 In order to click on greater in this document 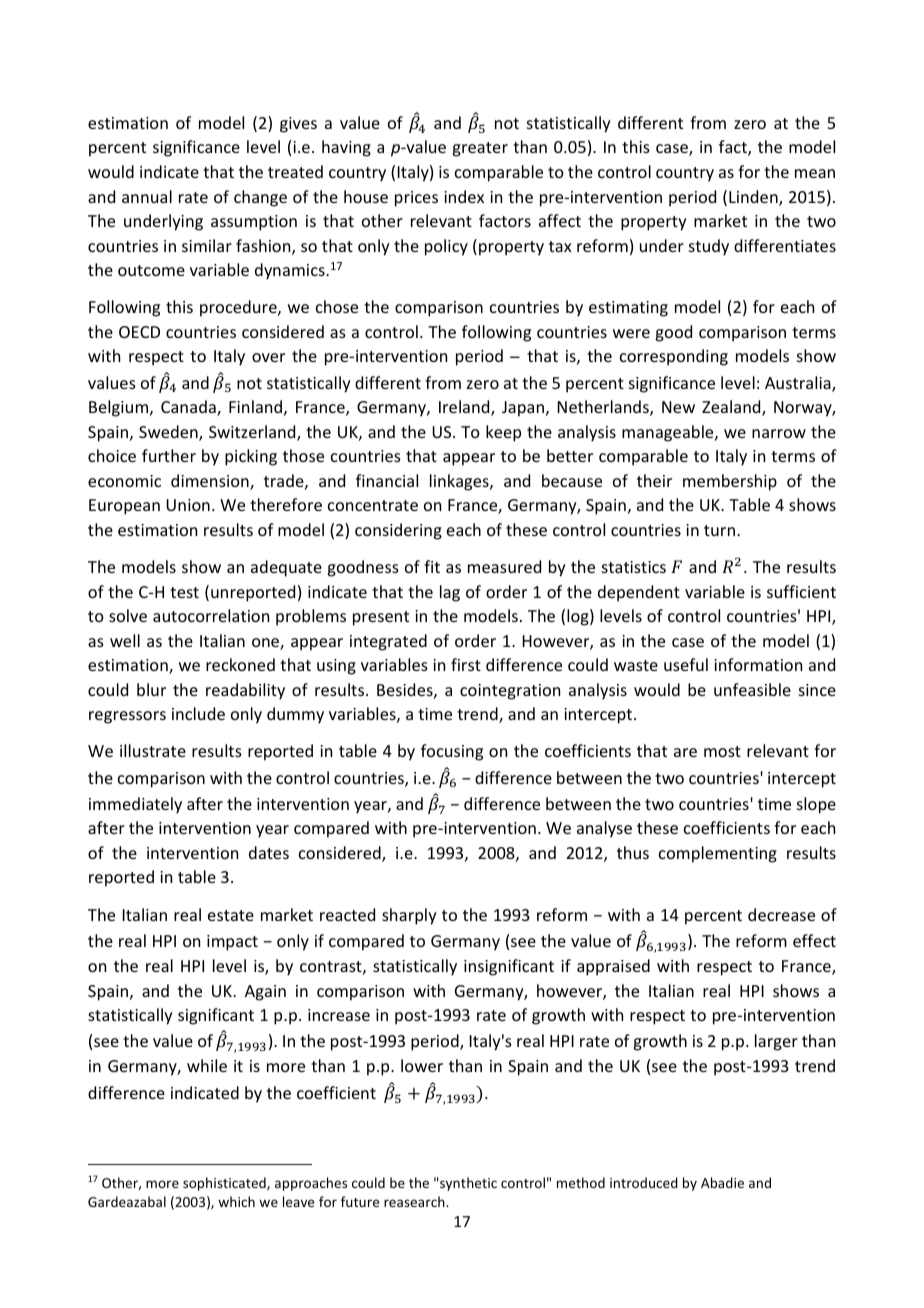, I will do `click(480, 149)`.
